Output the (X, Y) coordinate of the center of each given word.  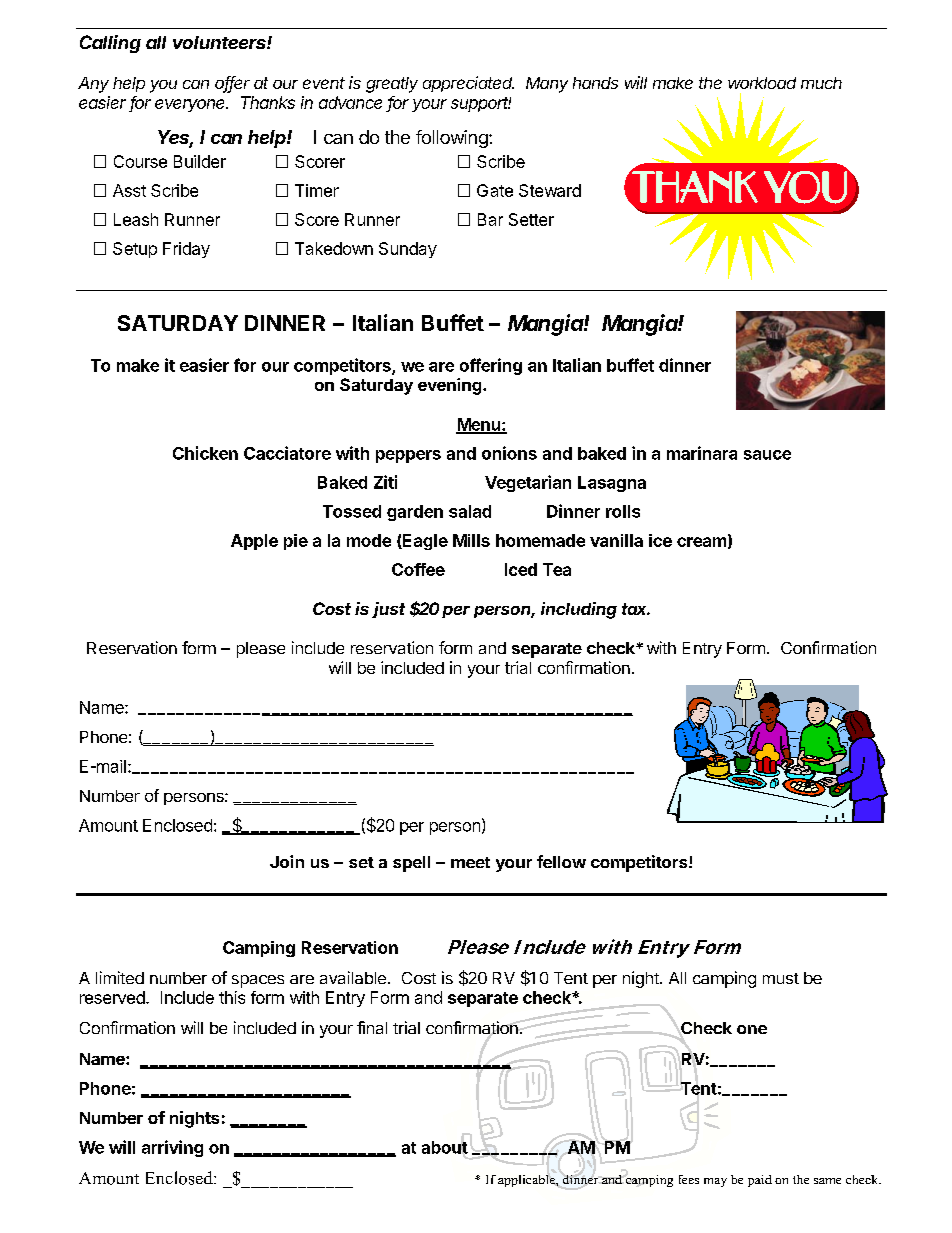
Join (287, 861)
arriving (172, 1148)
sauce (767, 455)
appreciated (468, 84)
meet (470, 862)
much (821, 83)
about (445, 1147)
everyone (191, 105)
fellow (561, 861)
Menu (479, 425)
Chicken (205, 453)
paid (760, 1181)
